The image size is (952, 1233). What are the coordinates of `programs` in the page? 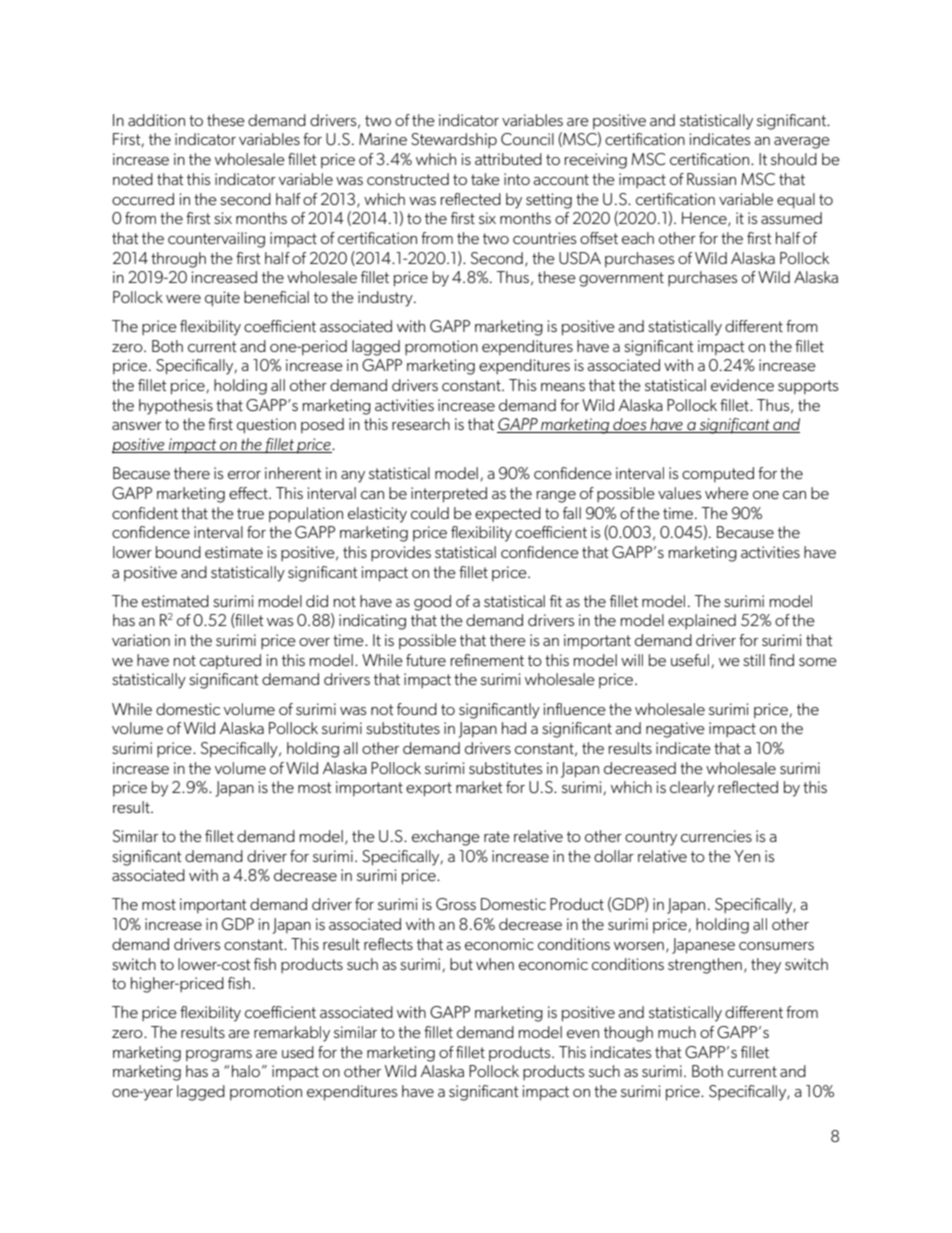 It's located at (219, 1056).
